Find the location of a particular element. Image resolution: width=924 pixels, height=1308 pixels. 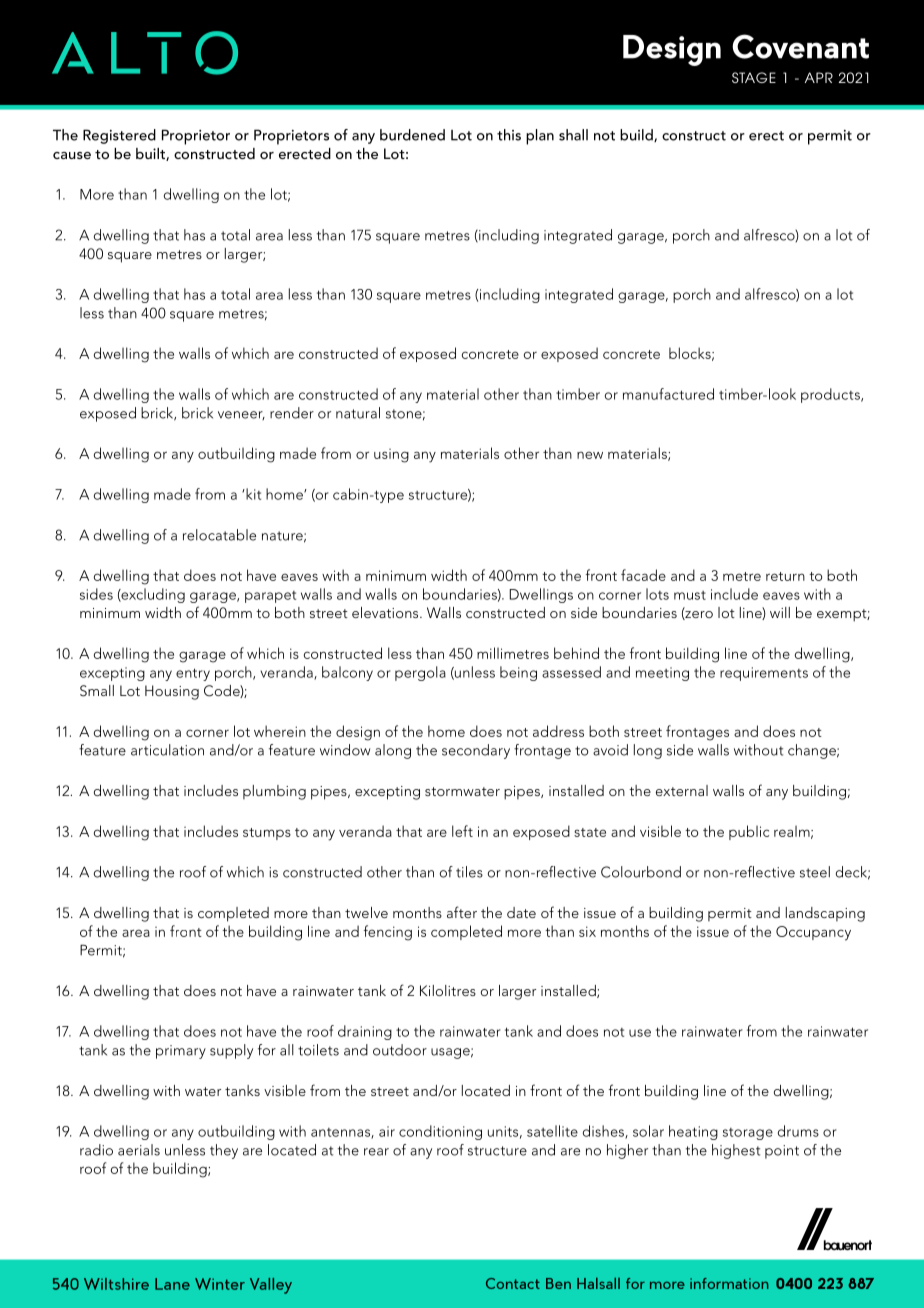

natural is located at coordinates (358, 413).
